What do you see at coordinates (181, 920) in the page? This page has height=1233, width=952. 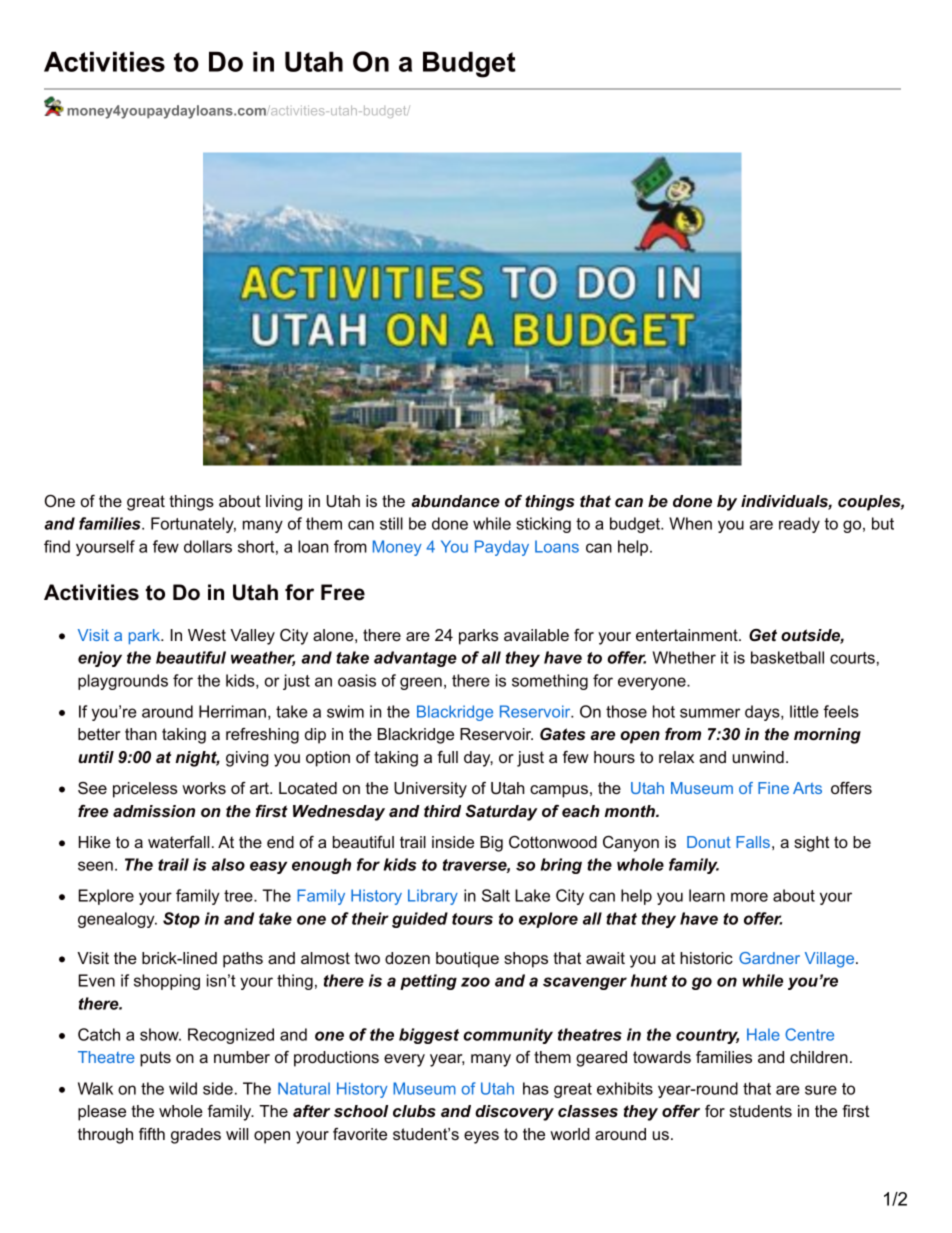 I see `Stop` at bounding box center [181, 920].
